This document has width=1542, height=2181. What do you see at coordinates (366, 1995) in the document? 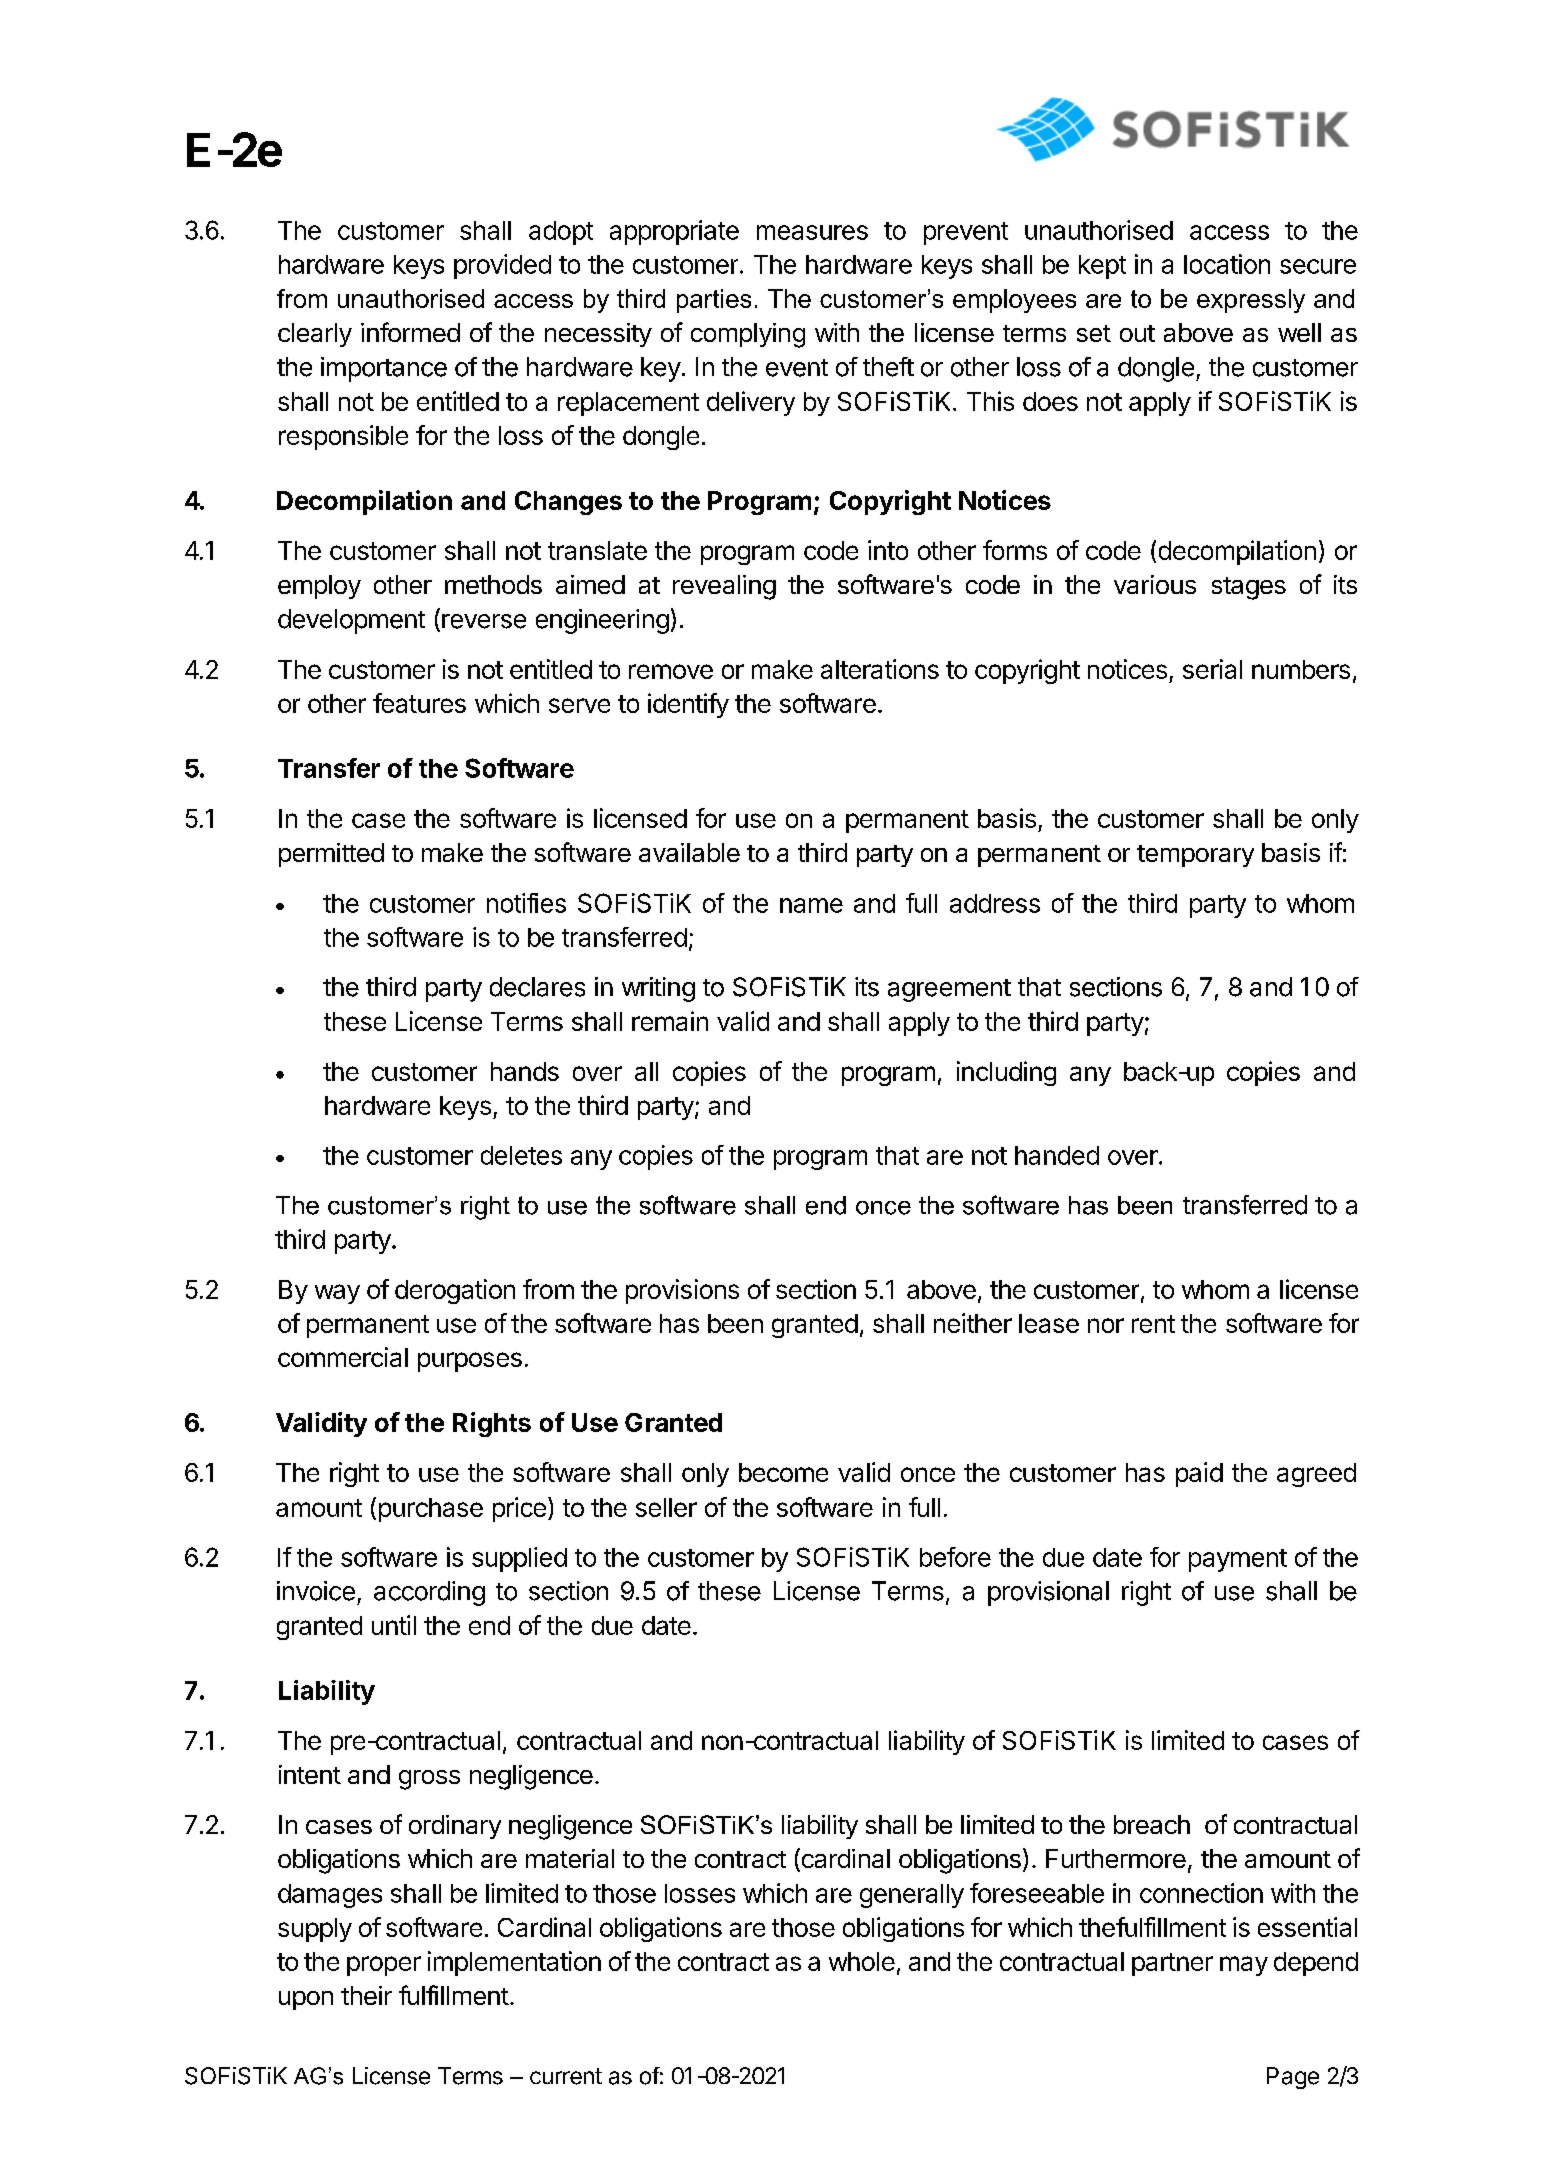
I see `their` at bounding box center [366, 1995].
